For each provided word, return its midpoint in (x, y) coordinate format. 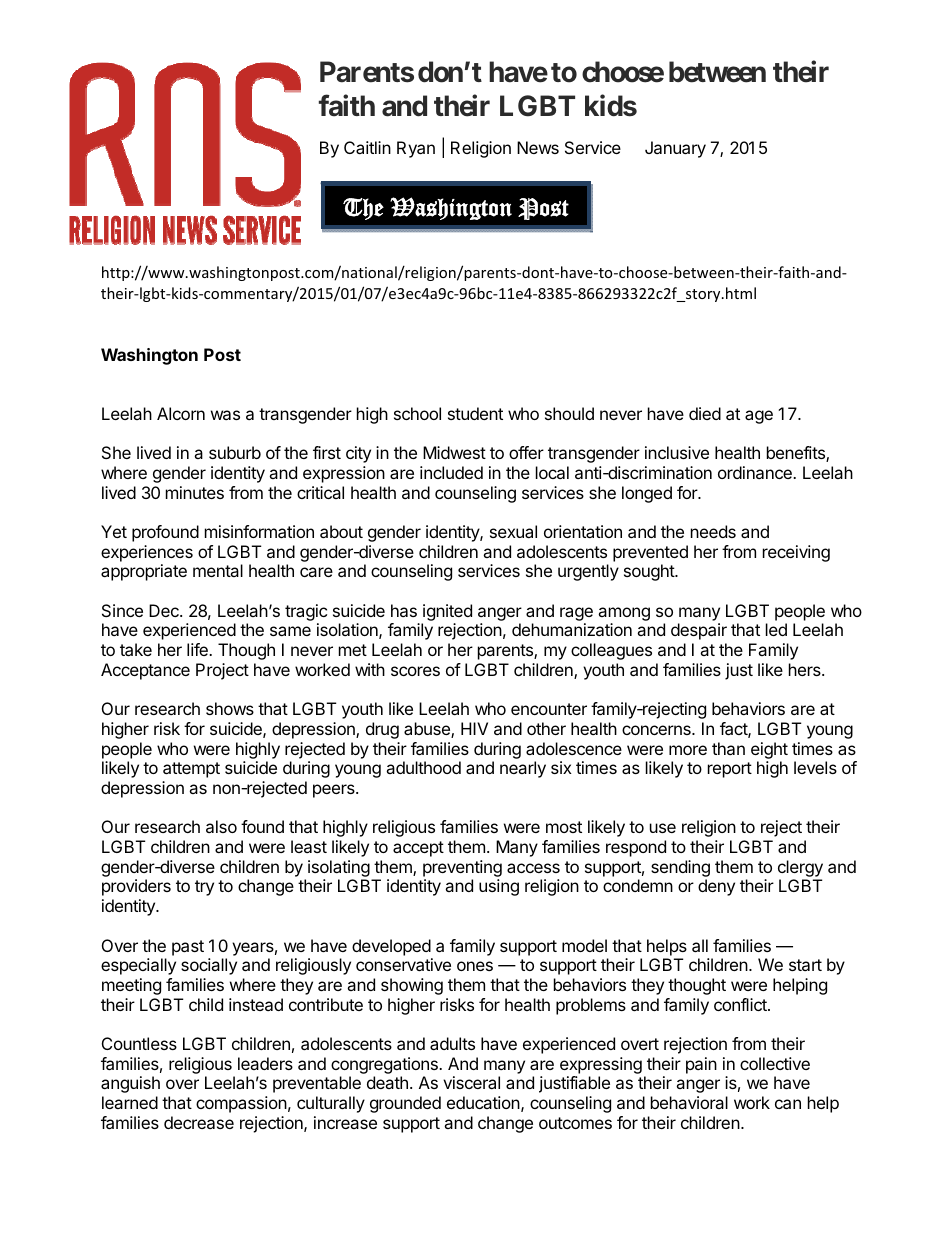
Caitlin (367, 147)
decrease (199, 1122)
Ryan (416, 149)
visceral (471, 1082)
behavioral (689, 1102)
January (675, 149)
